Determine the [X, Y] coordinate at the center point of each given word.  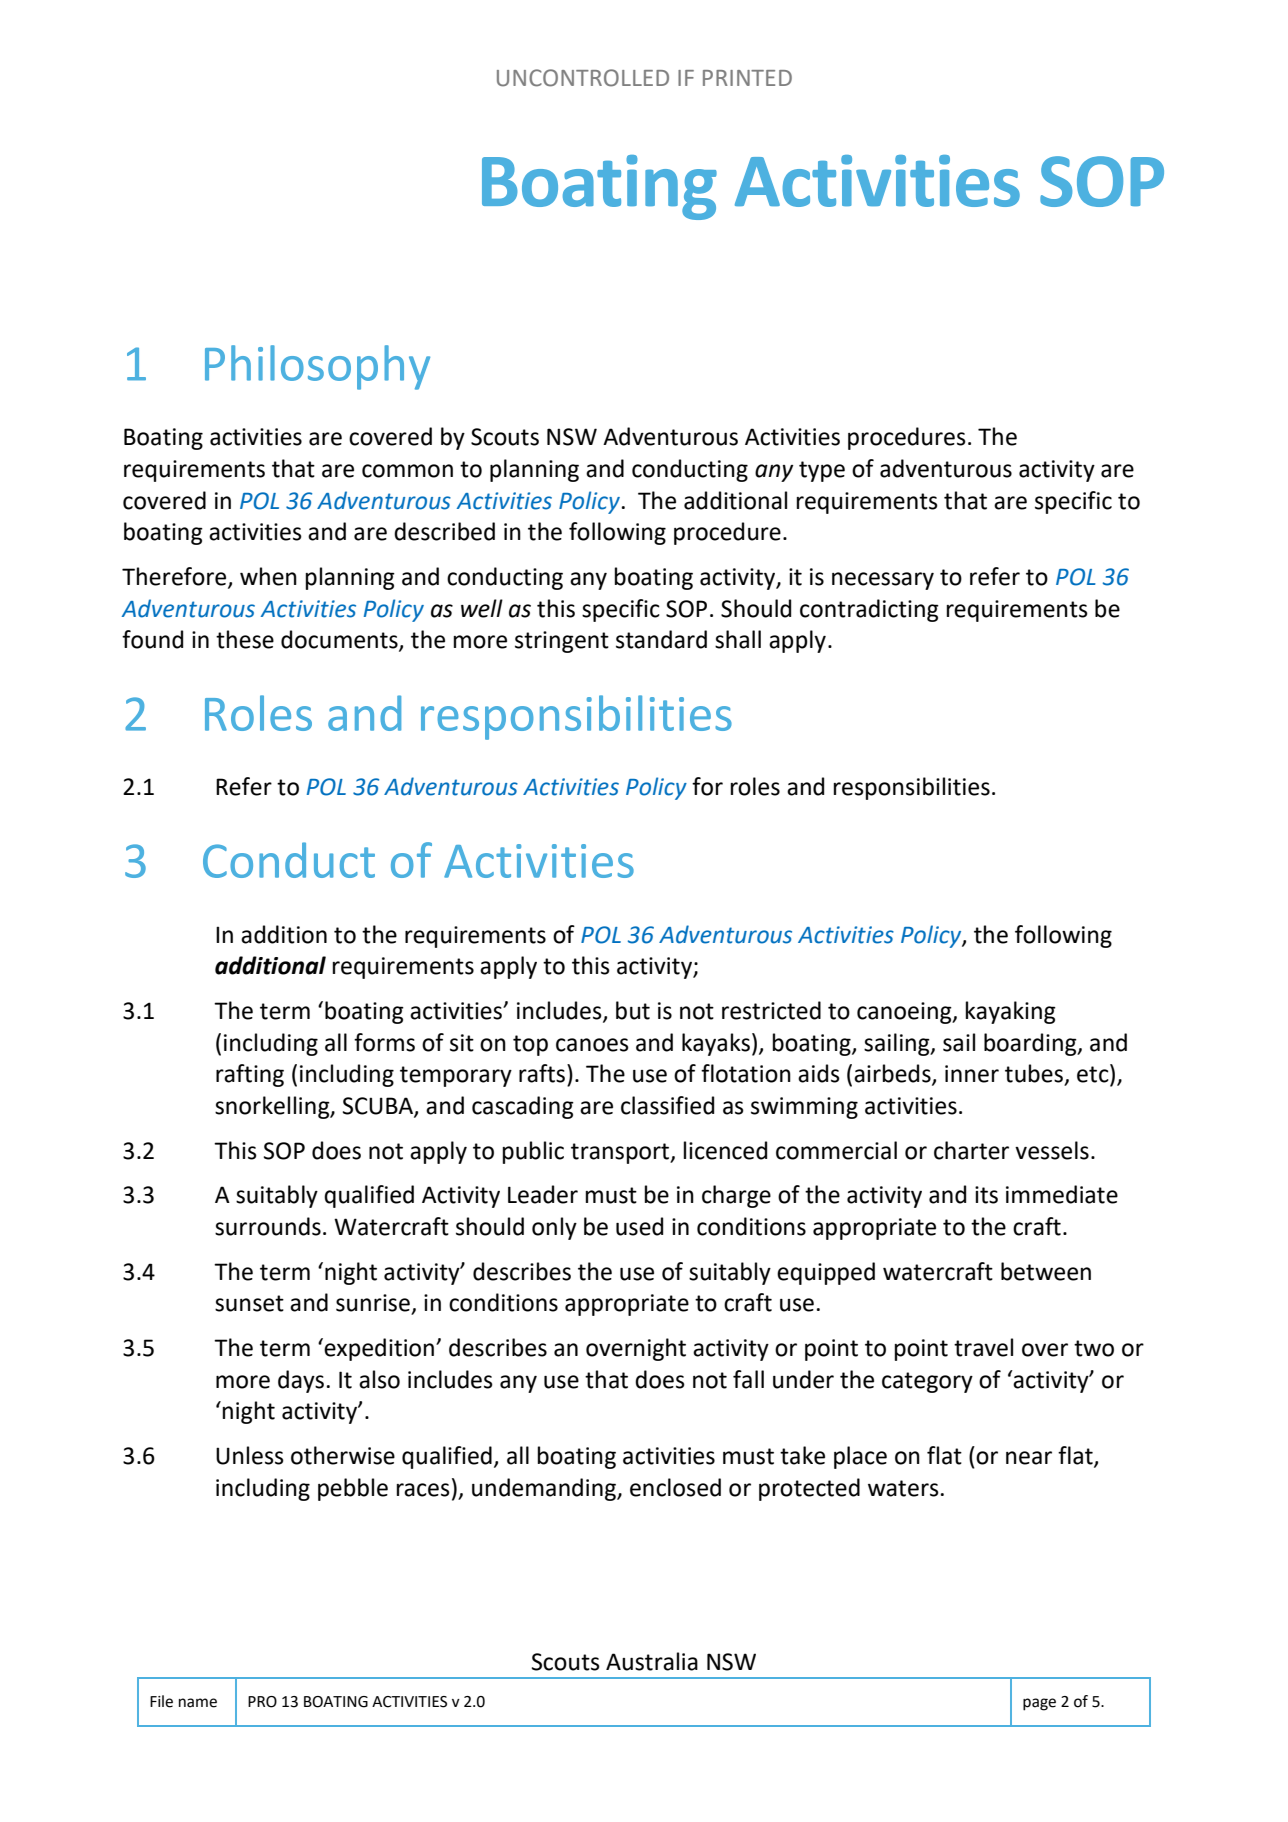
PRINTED [747, 78]
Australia [652, 1661]
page [1039, 1704]
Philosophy [317, 367]
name [198, 1703]
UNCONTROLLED [583, 78]
